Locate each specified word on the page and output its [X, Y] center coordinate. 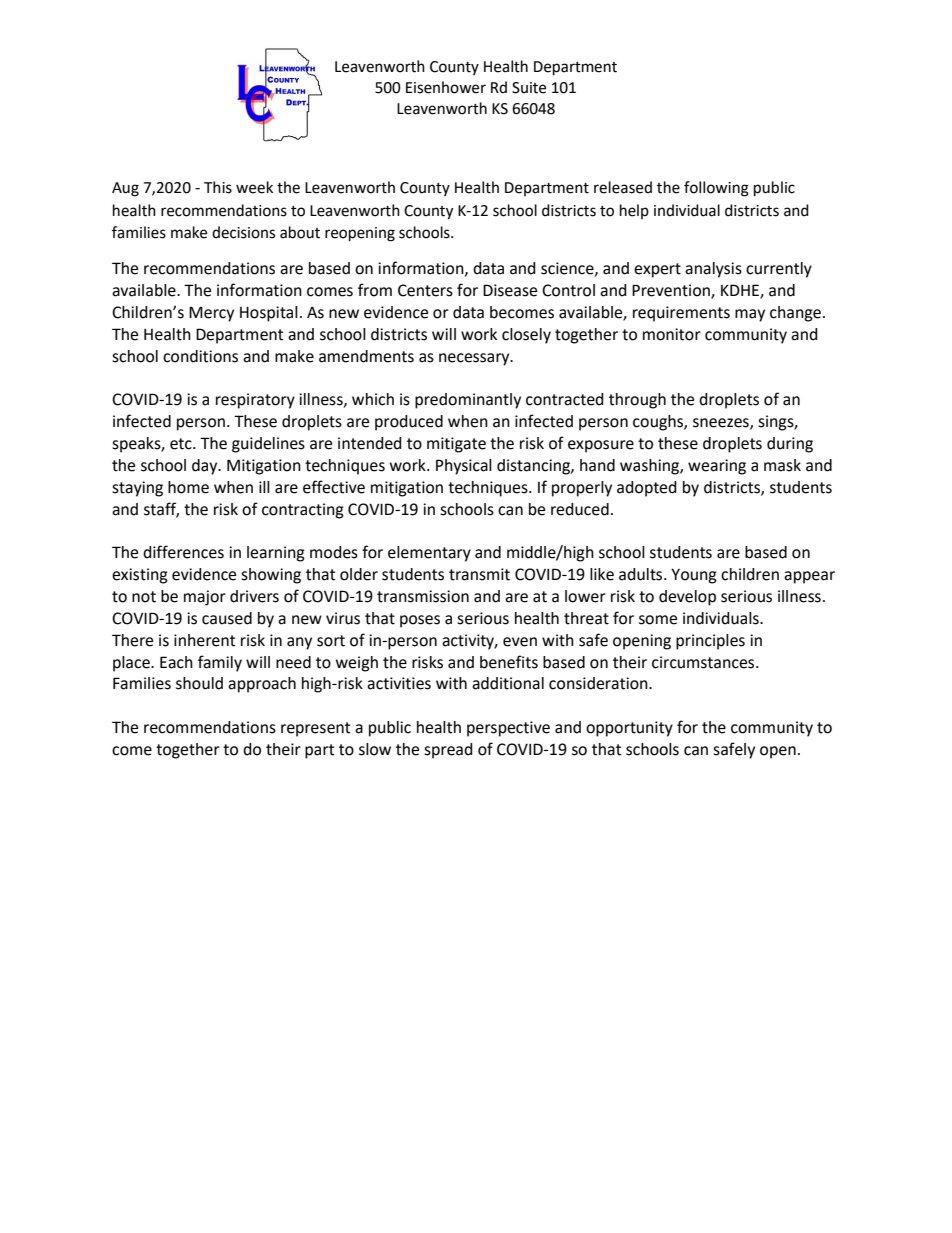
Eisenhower [446, 87]
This [218, 187]
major [205, 598]
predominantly [468, 401]
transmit [479, 574]
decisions [243, 232]
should [199, 683]
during [790, 445]
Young [694, 576]
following [716, 189]
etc [182, 444]
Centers [425, 290]
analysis [713, 270]
